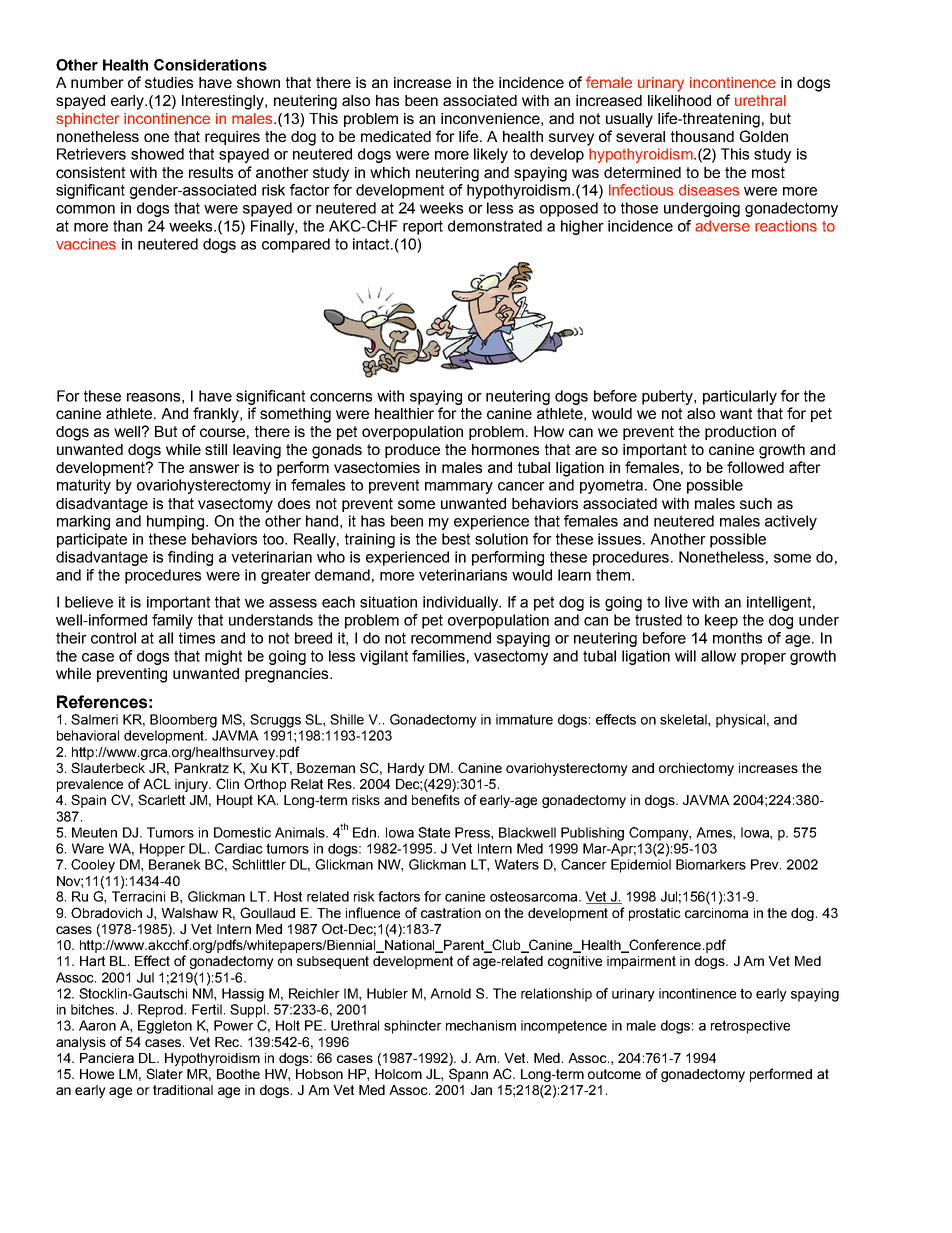 The width and height of the screenshot is (952, 1233). What do you see at coordinates (740, 397) in the screenshot?
I see `particularly` at bounding box center [740, 397].
